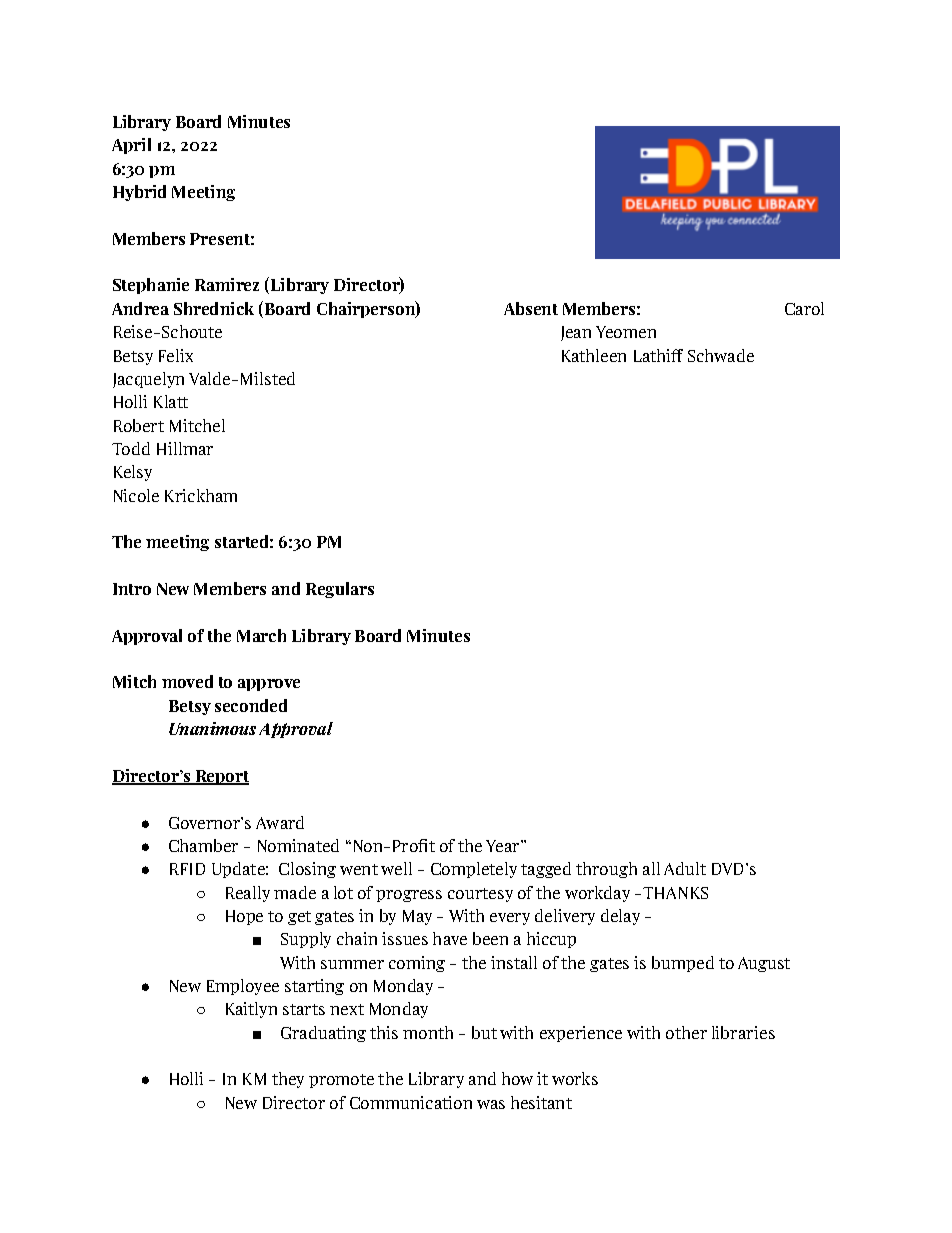  What do you see at coordinates (594, 355) in the document?
I see `Kathleen` at bounding box center [594, 355].
